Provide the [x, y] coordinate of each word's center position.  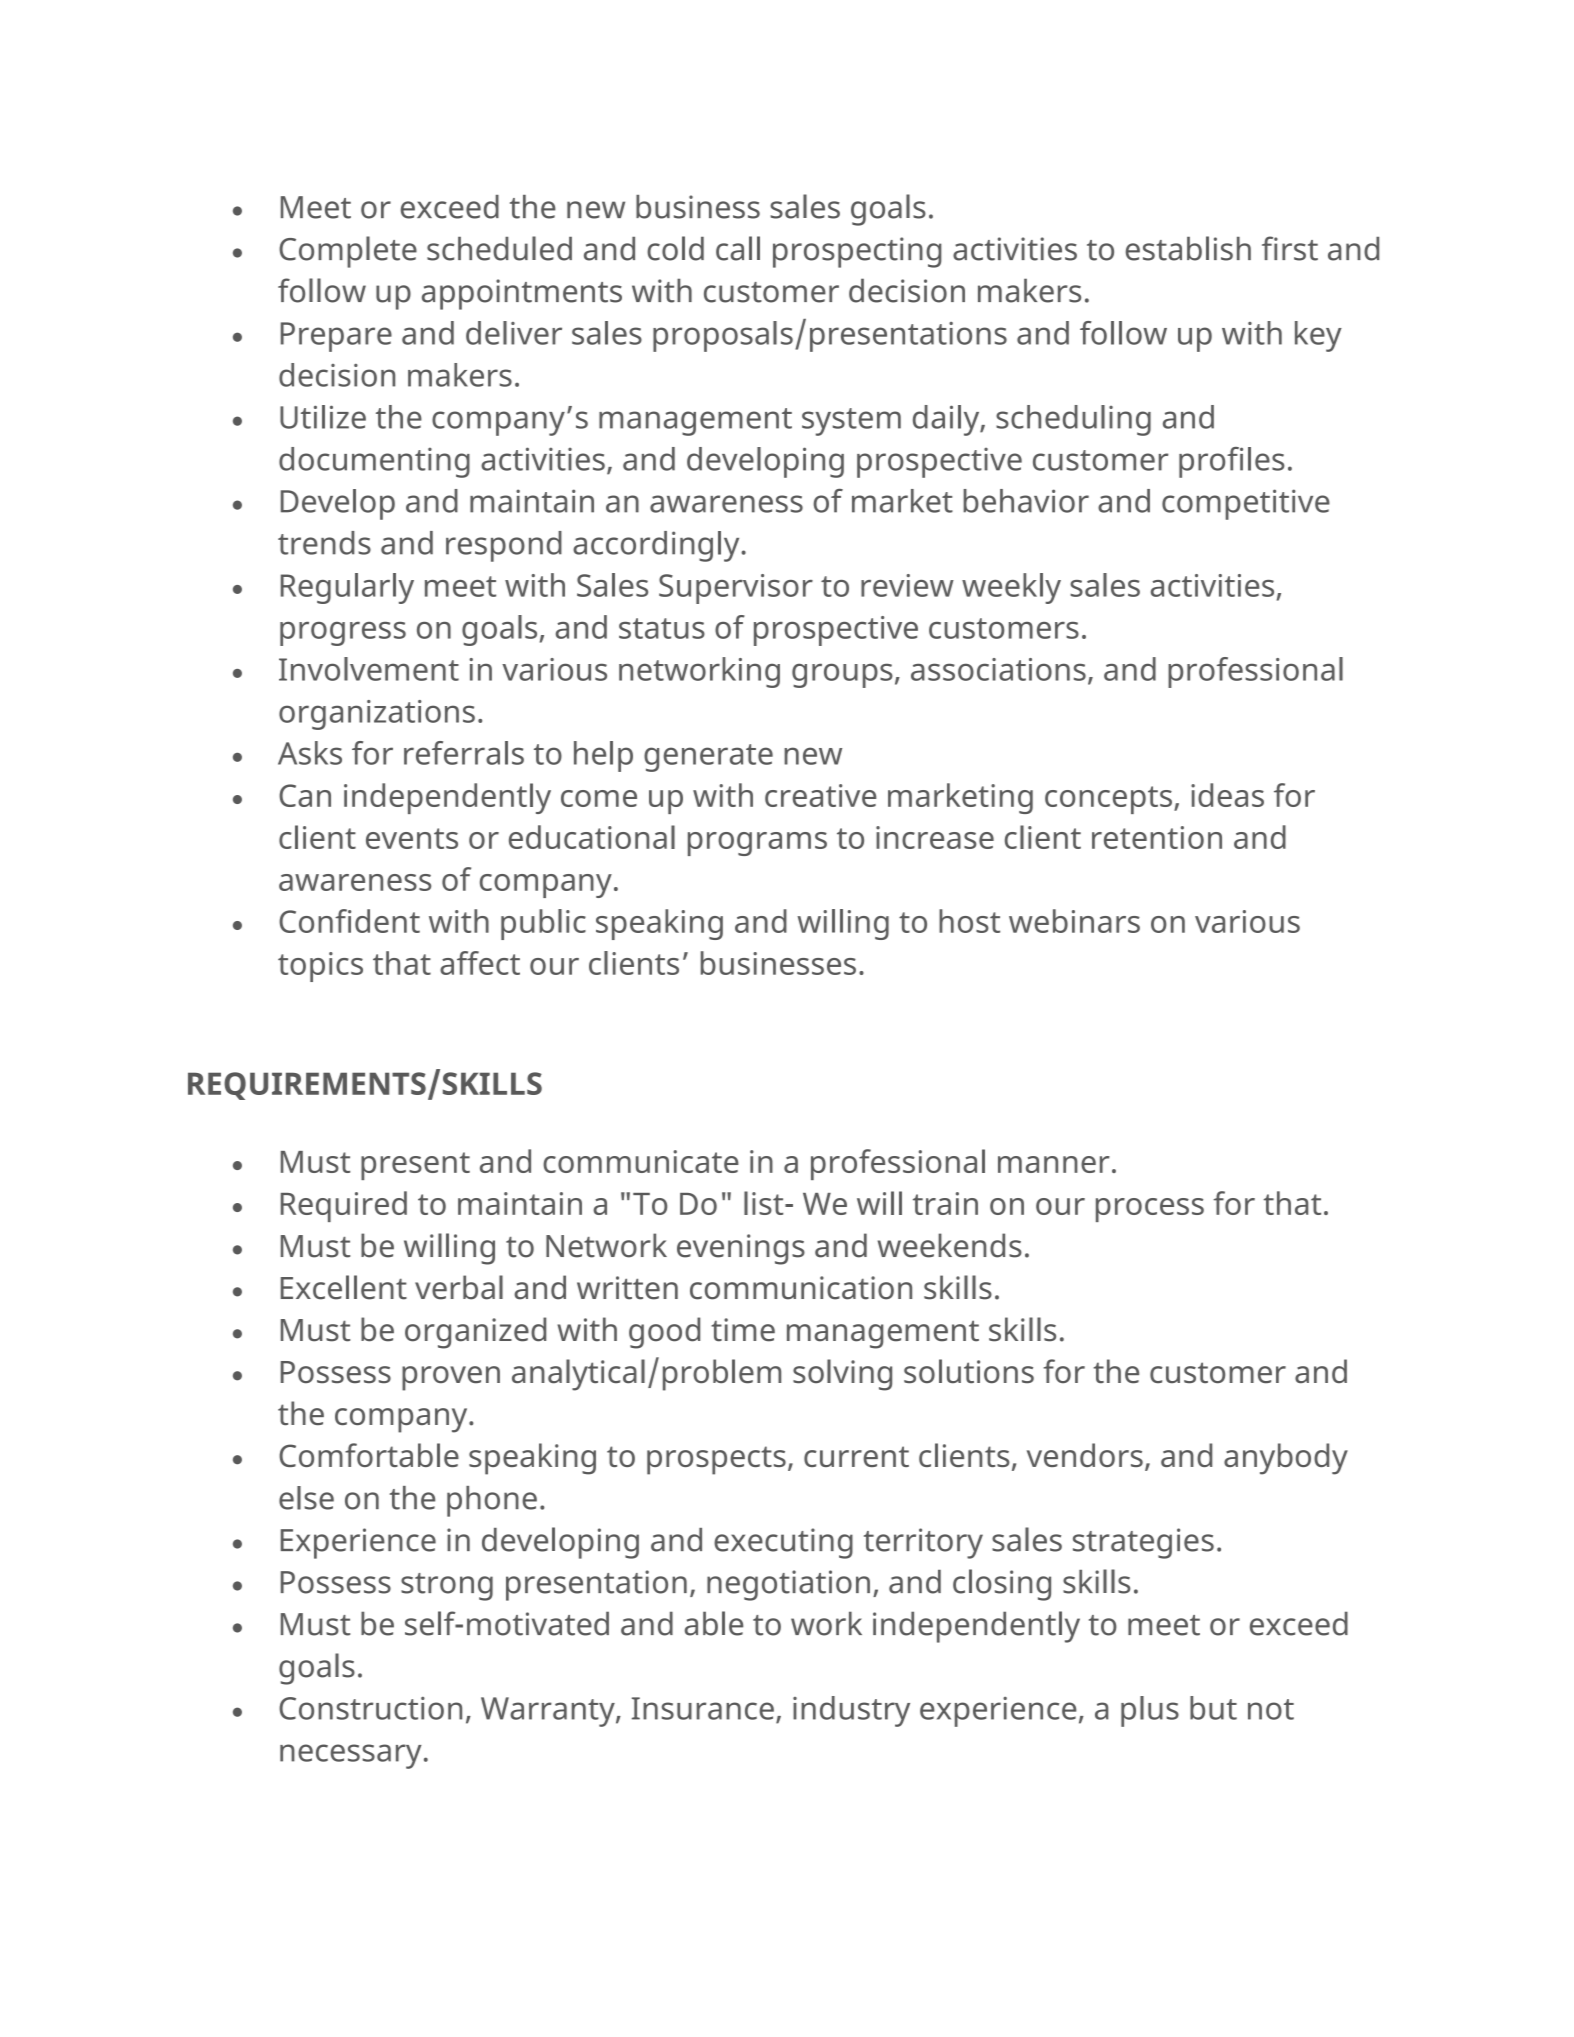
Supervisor [736, 589]
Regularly [347, 588]
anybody [1286, 1459]
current [856, 1456]
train [945, 1203]
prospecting [857, 252]
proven [451, 1378]
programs [757, 844]
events [412, 838]
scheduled [499, 248]
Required [344, 1206]
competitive [1246, 504]
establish [1188, 248]
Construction [370, 1708]
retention [1157, 837]
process [1150, 1210]
